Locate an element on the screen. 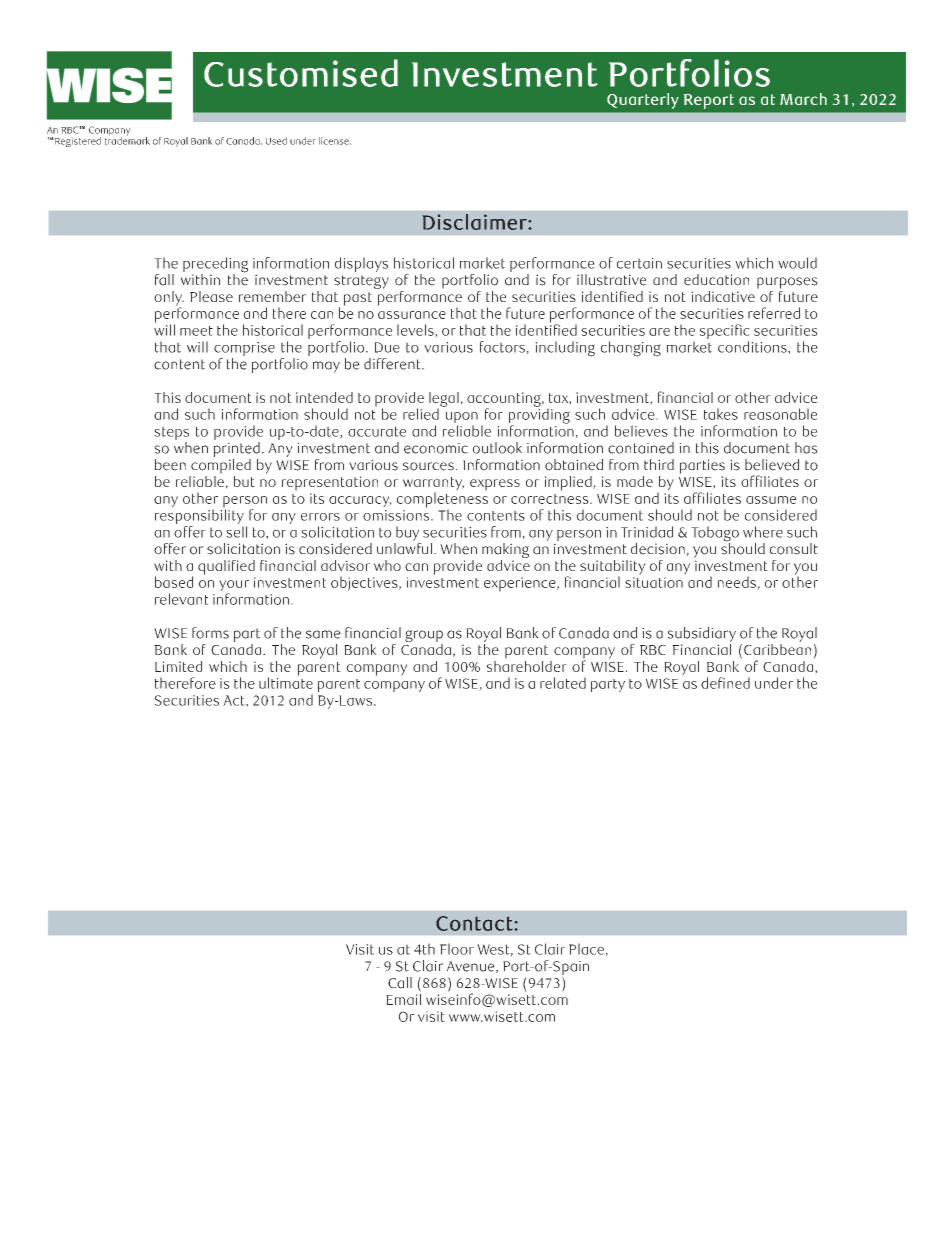 This screenshot has height=1233, width=952. Used is located at coordinates (276, 141).
